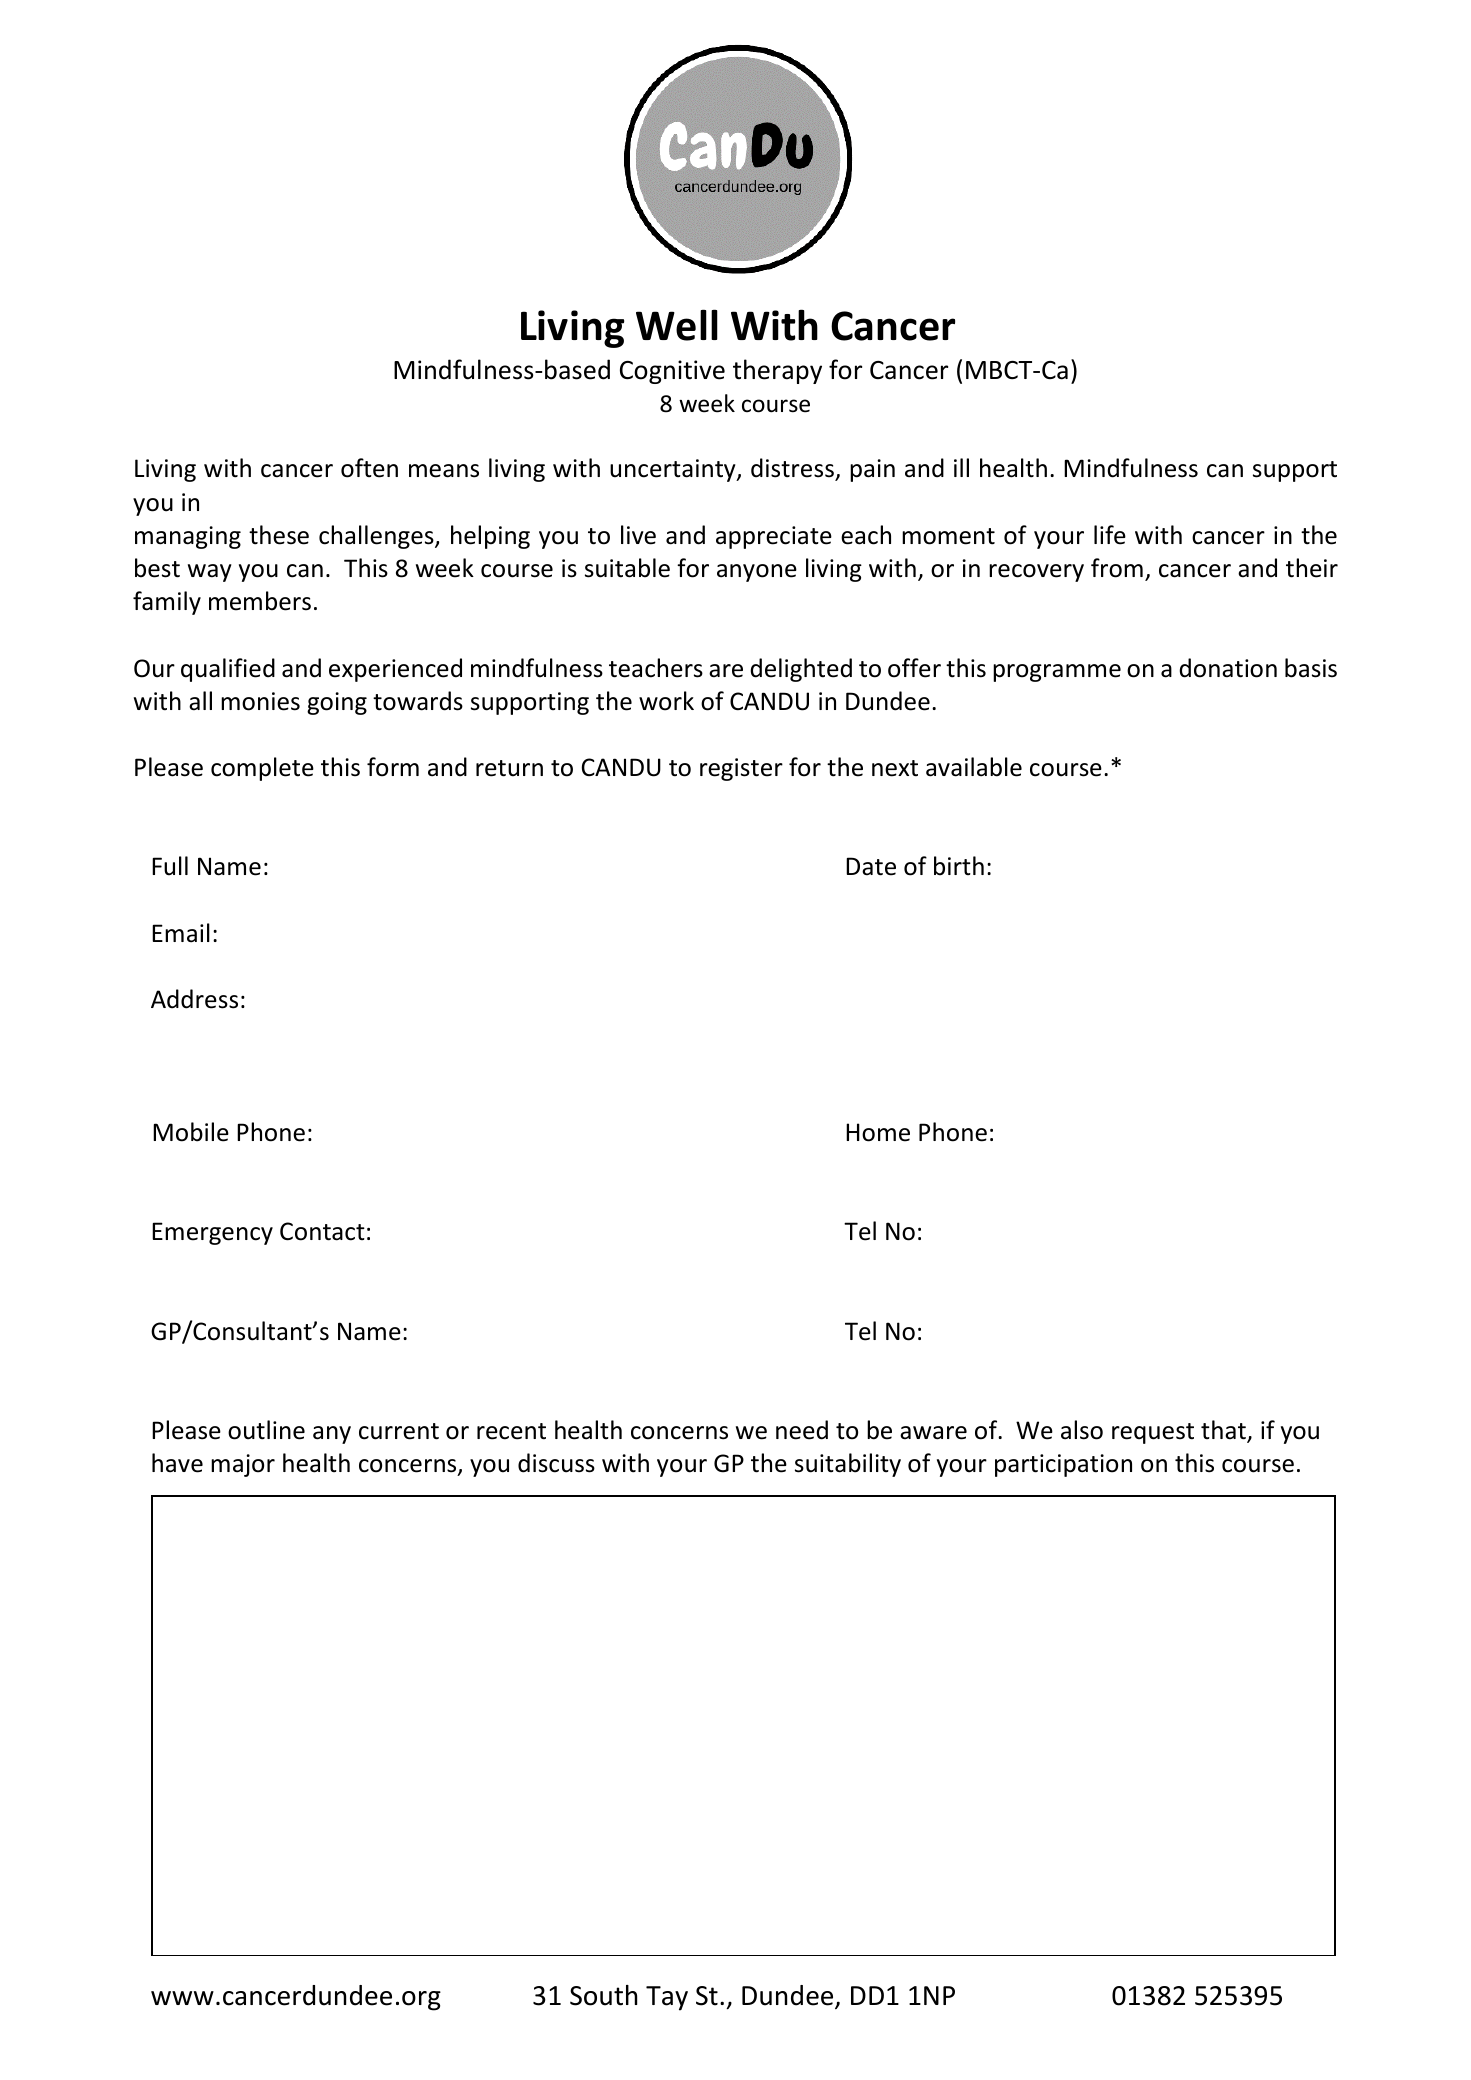 This document has height=2080, width=1471. I want to click on Tay, so click(667, 1998).
